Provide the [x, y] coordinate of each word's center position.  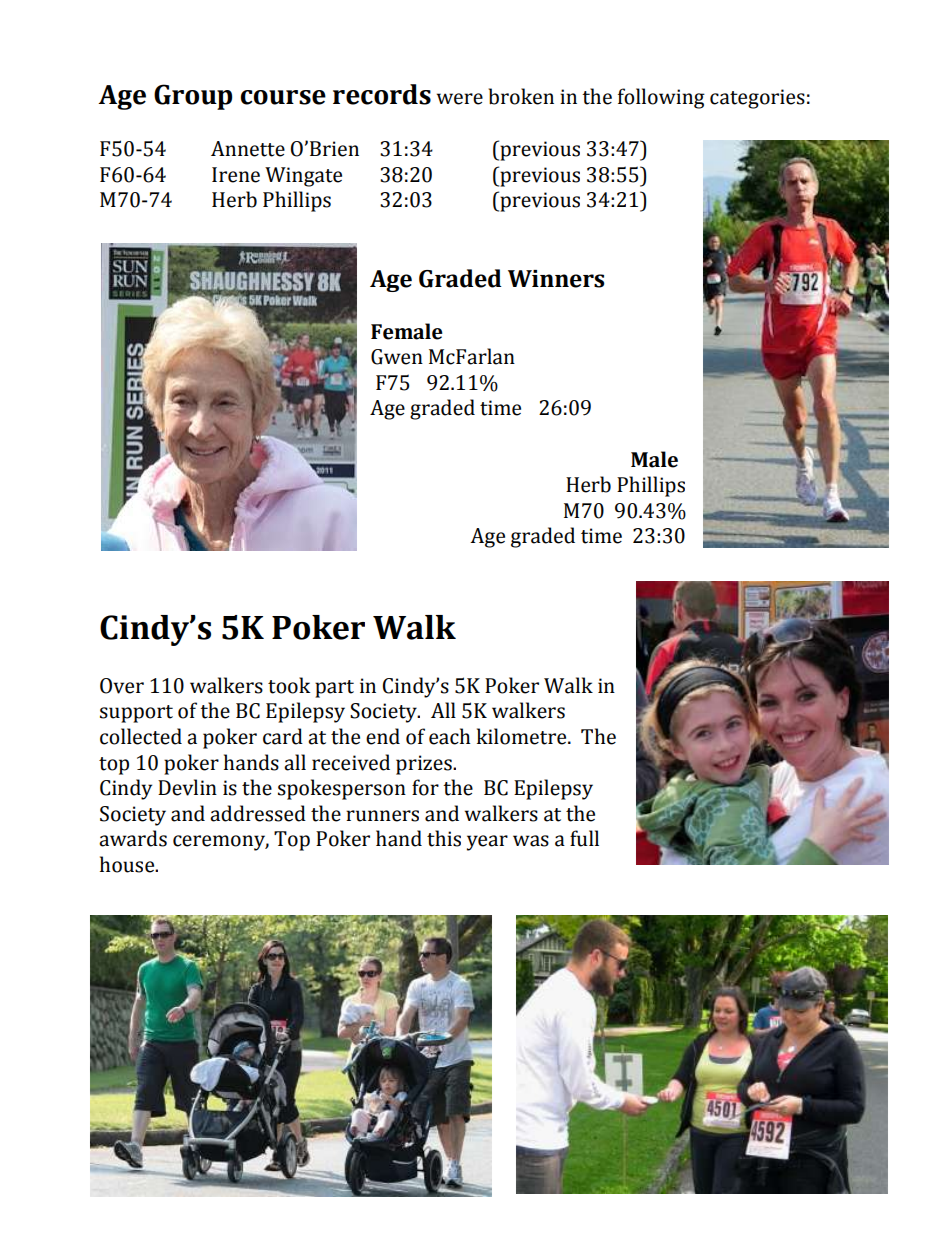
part [334, 689]
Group [193, 97]
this [444, 838]
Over [122, 686]
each [450, 736]
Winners [556, 279]
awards [133, 838]
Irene [236, 175]
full [584, 838]
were [460, 99]
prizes [425, 765]
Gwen [397, 357]
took [289, 685]
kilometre [523, 736]
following [661, 98]
